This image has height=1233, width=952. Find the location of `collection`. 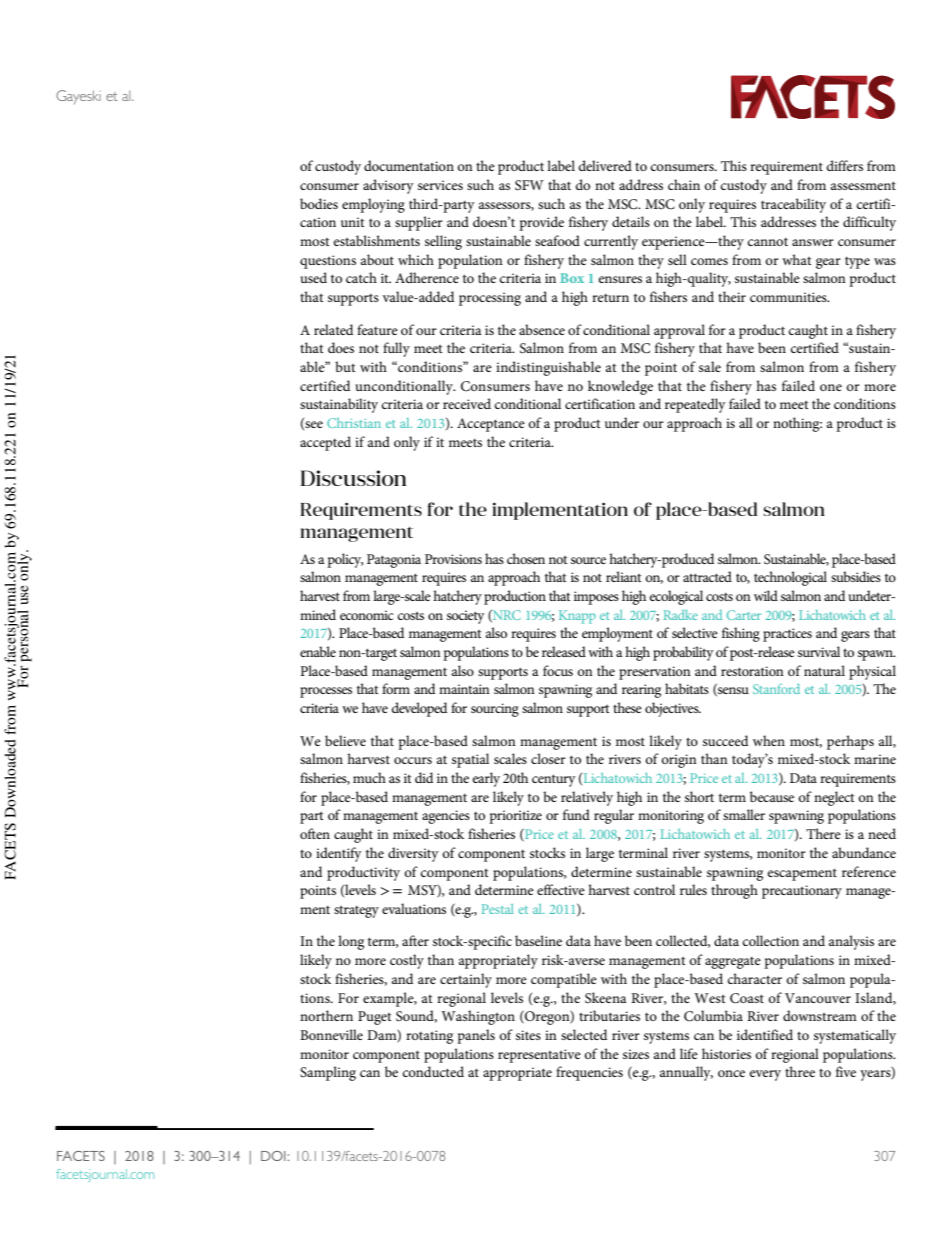

collection is located at coordinates (770, 940).
